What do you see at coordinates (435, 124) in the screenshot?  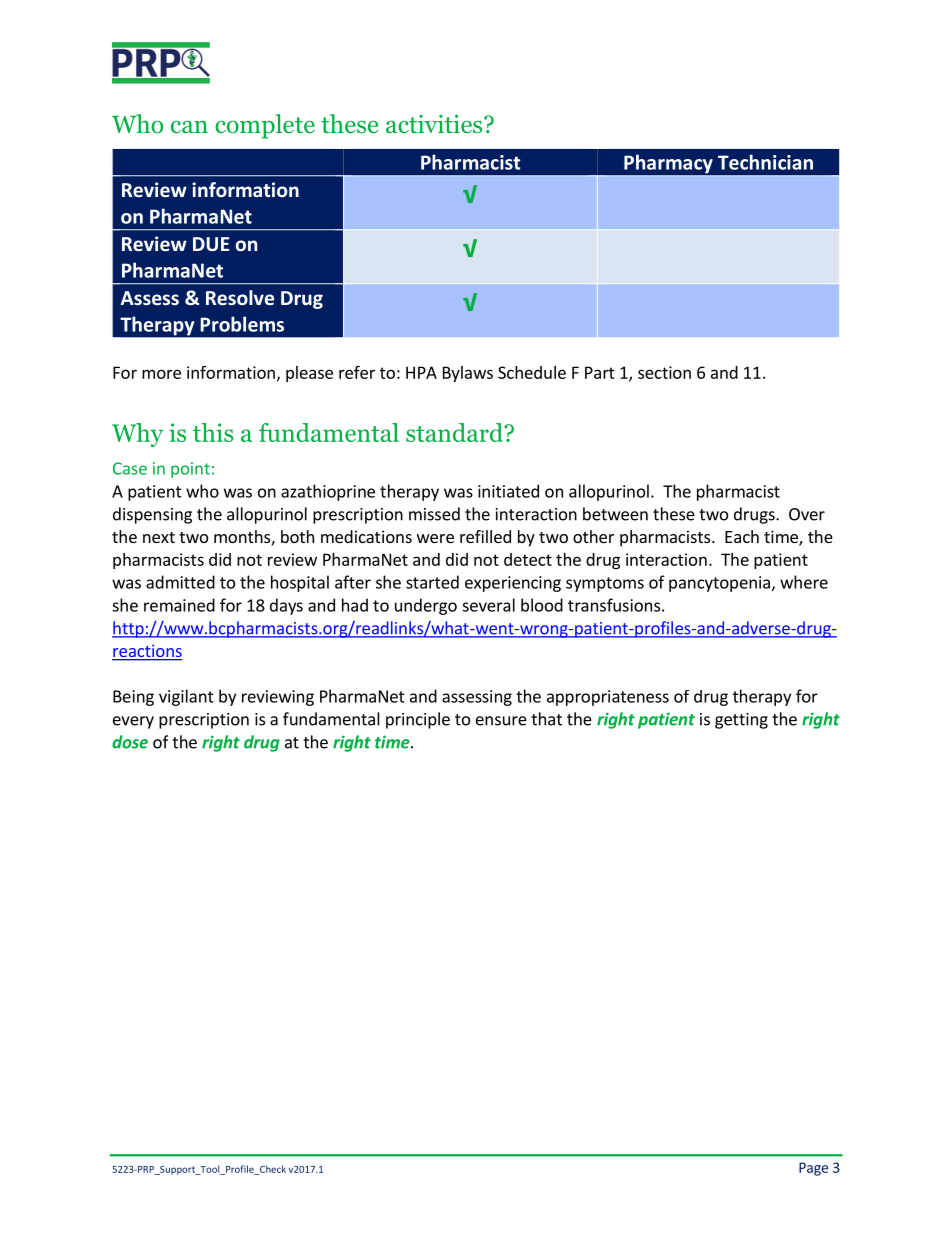 I see `activities` at bounding box center [435, 124].
